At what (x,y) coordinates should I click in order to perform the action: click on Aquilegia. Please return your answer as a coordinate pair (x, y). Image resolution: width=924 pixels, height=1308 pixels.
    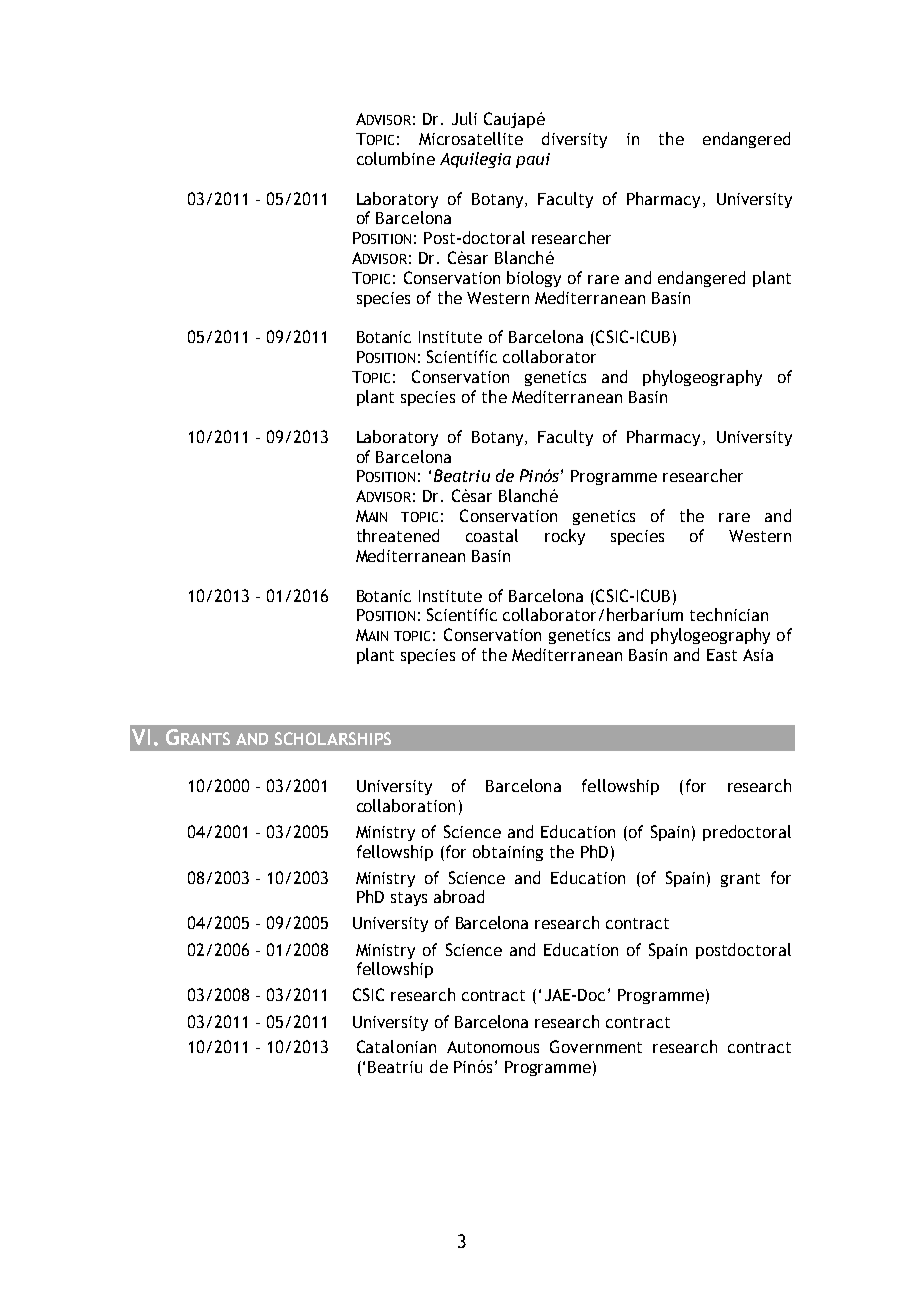
    Looking at the image, I should click on (475, 160).
